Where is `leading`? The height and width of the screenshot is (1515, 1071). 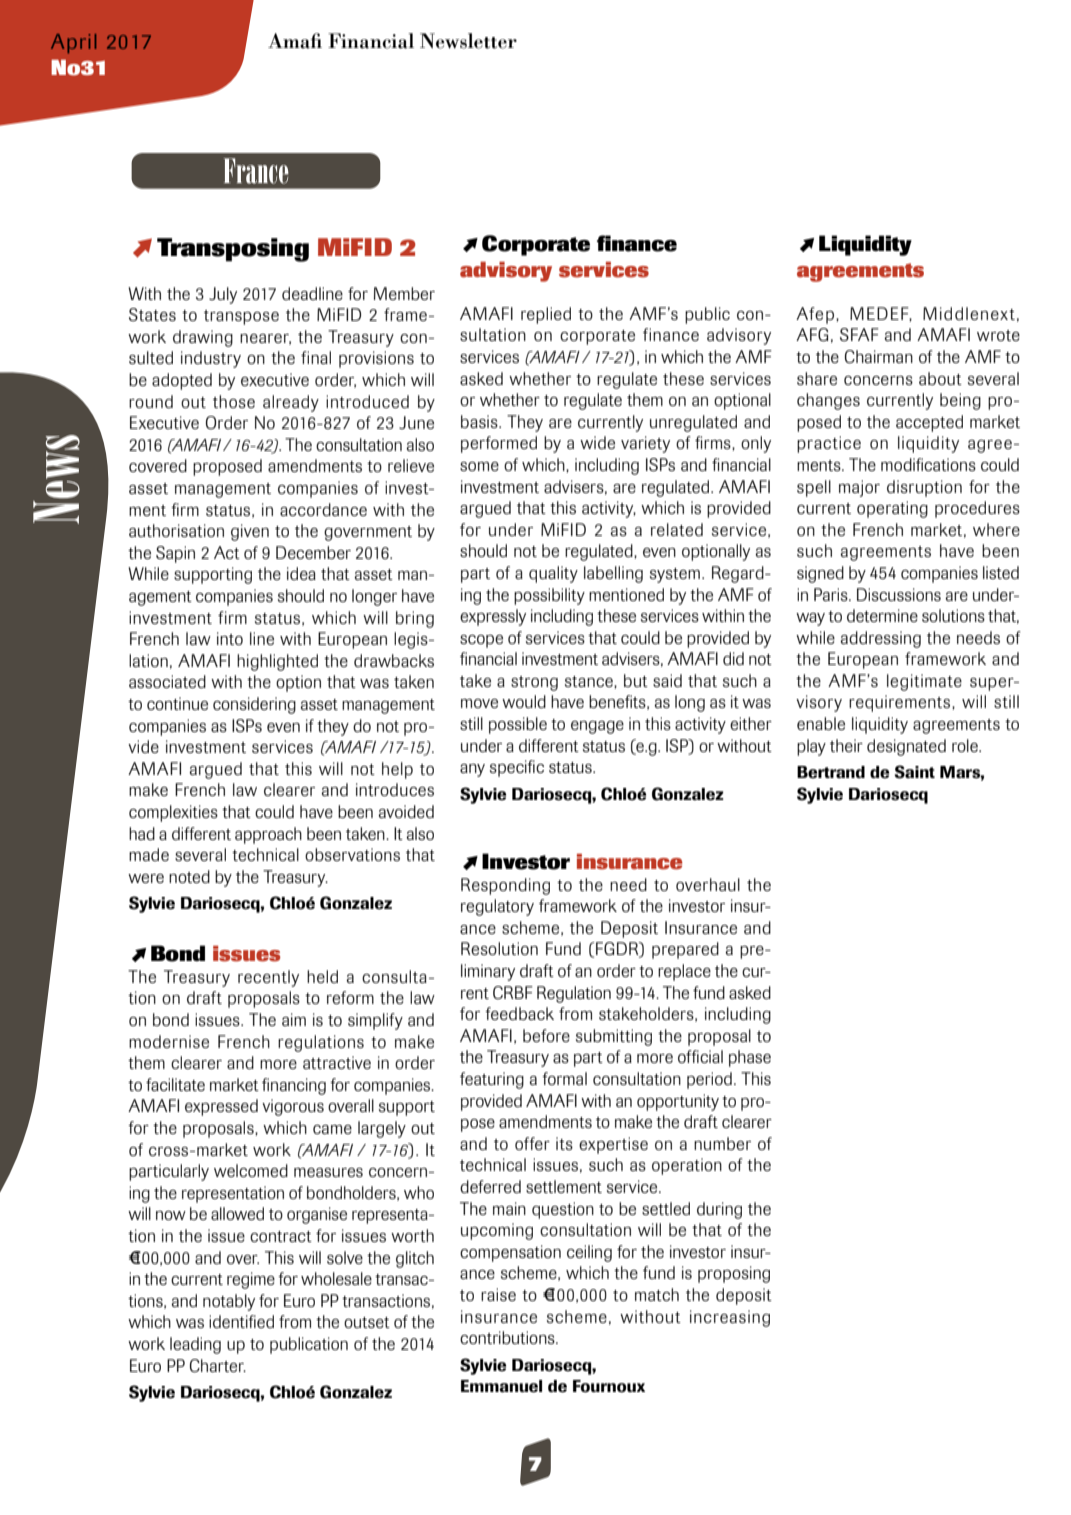
leading is located at coordinates (195, 1345).
